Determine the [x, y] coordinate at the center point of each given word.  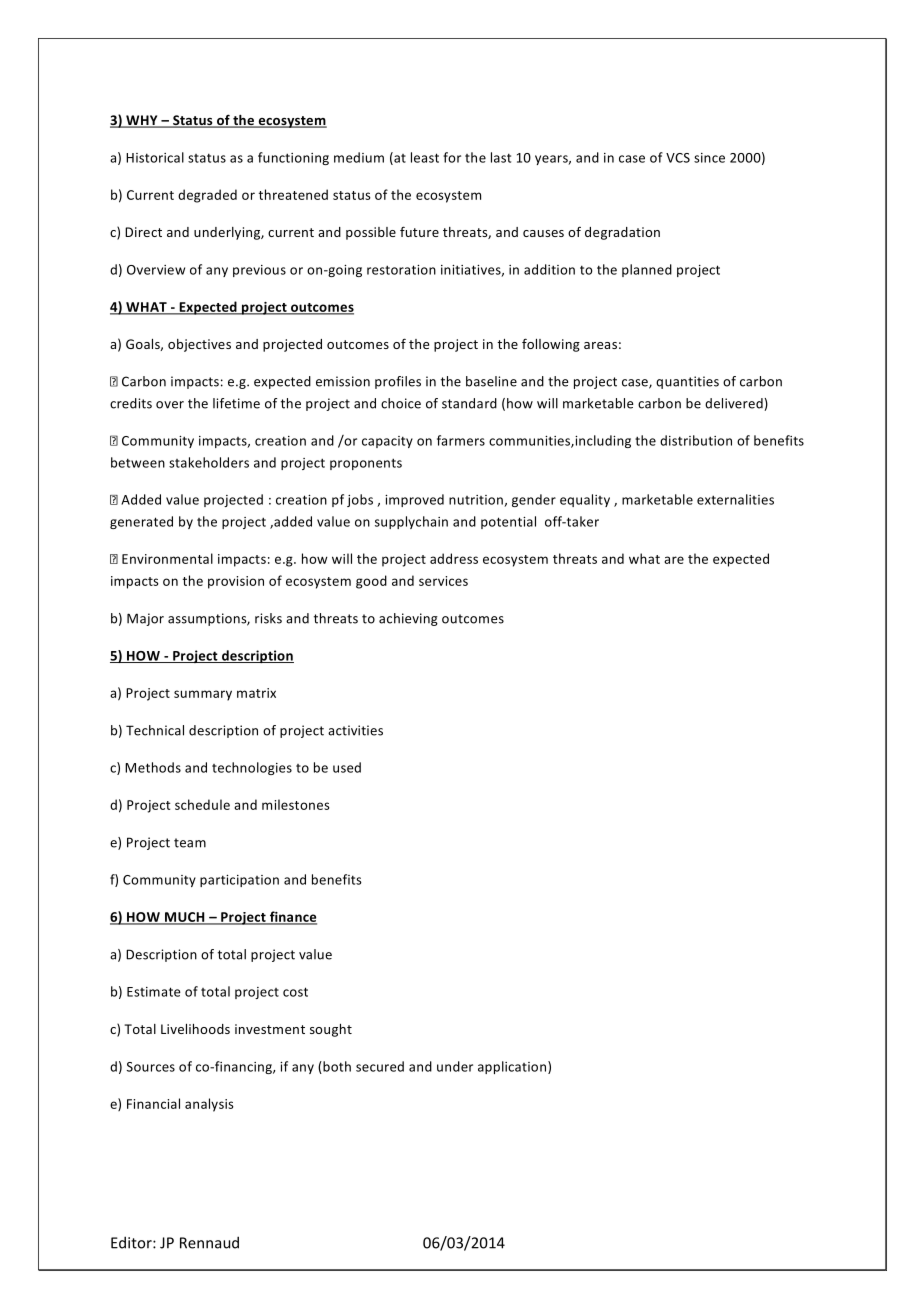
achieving [408, 619]
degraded [207, 196]
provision [236, 582]
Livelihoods [195, 1029]
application [513, 1067]
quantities [687, 382]
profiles [398, 382]
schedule [202, 804]
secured [380, 1066]
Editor [132, 1242]
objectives [199, 345]
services [443, 581]
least [425, 157]
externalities [735, 499]
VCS [678, 158]
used [347, 767]
